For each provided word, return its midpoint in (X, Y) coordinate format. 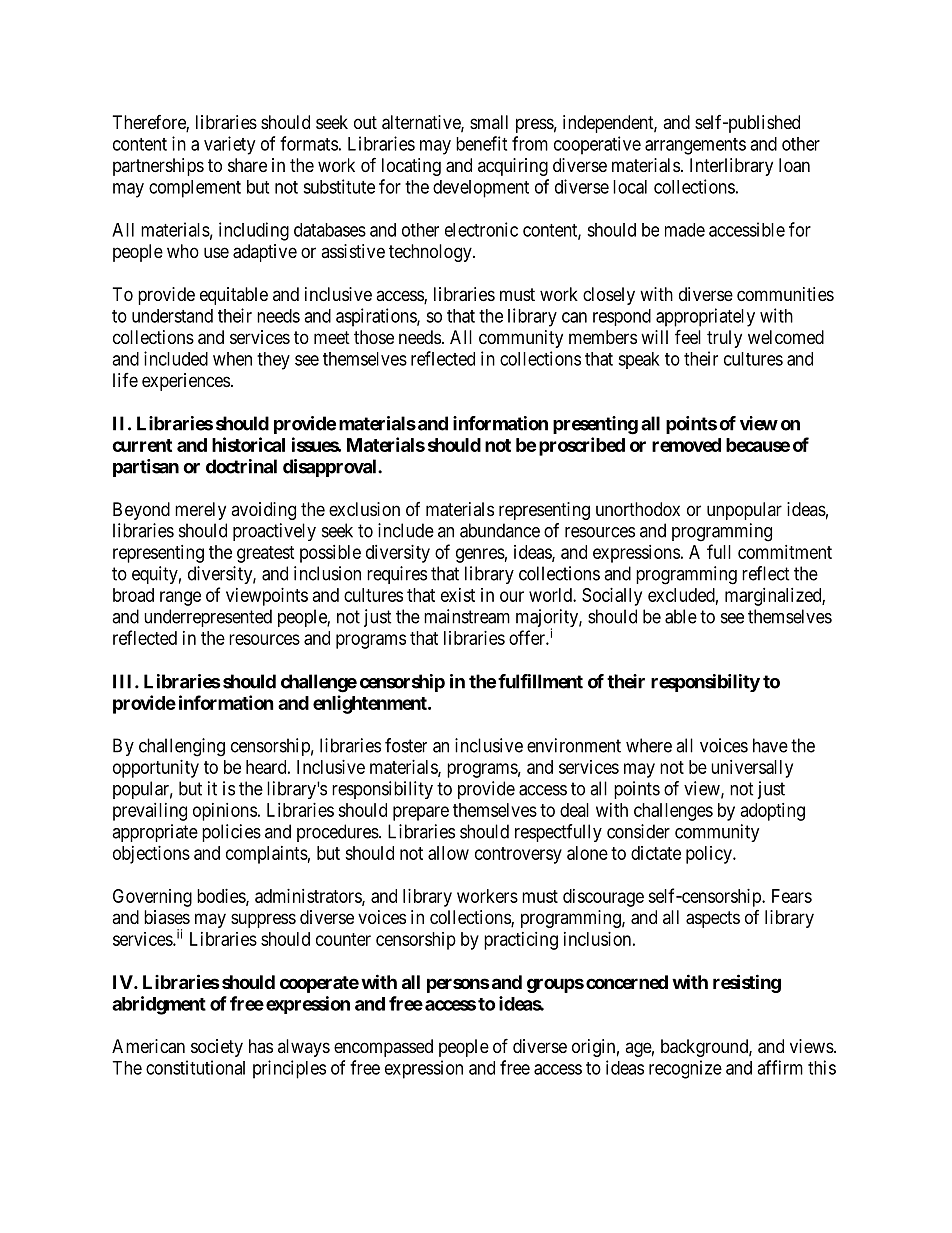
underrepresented (208, 618)
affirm (780, 1067)
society (217, 1048)
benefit (481, 143)
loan (794, 165)
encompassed (383, 1048)
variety (229, 145)
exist (458, 595)
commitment (785, 552)
